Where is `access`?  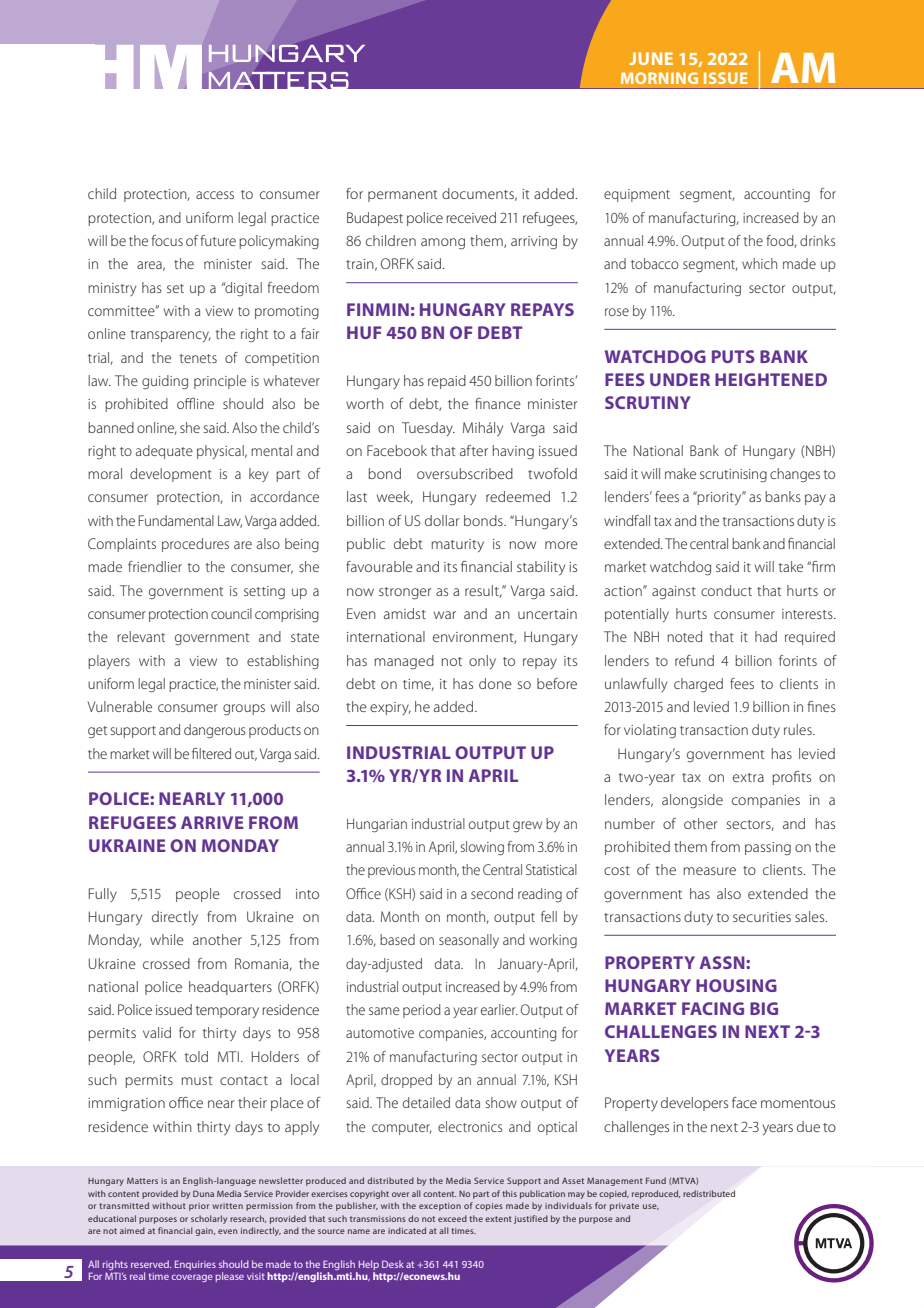
access is located at coordinates (215, 195).
